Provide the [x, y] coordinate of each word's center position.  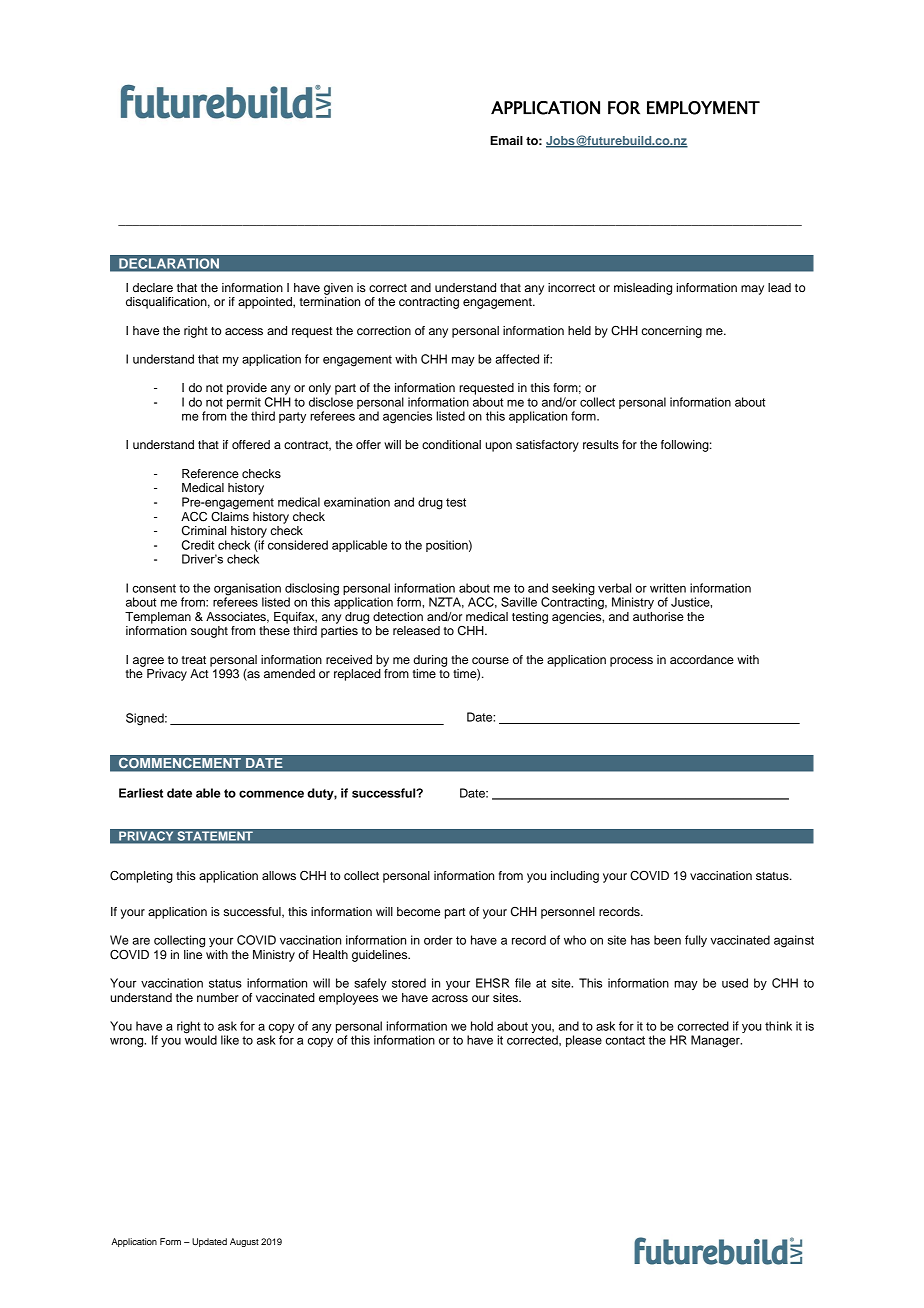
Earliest [141, 793]
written [668, 588]
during [430, 661]
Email [506, 140]
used [735, 983]
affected [517, 359]
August [244, 1242]
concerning [672, 332]
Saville [519, 602]
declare [153, 287]
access [244, 331]
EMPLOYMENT [703, 108]
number [218, 997]
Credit [198, 545]
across [450, 998]
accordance [702, 659]
